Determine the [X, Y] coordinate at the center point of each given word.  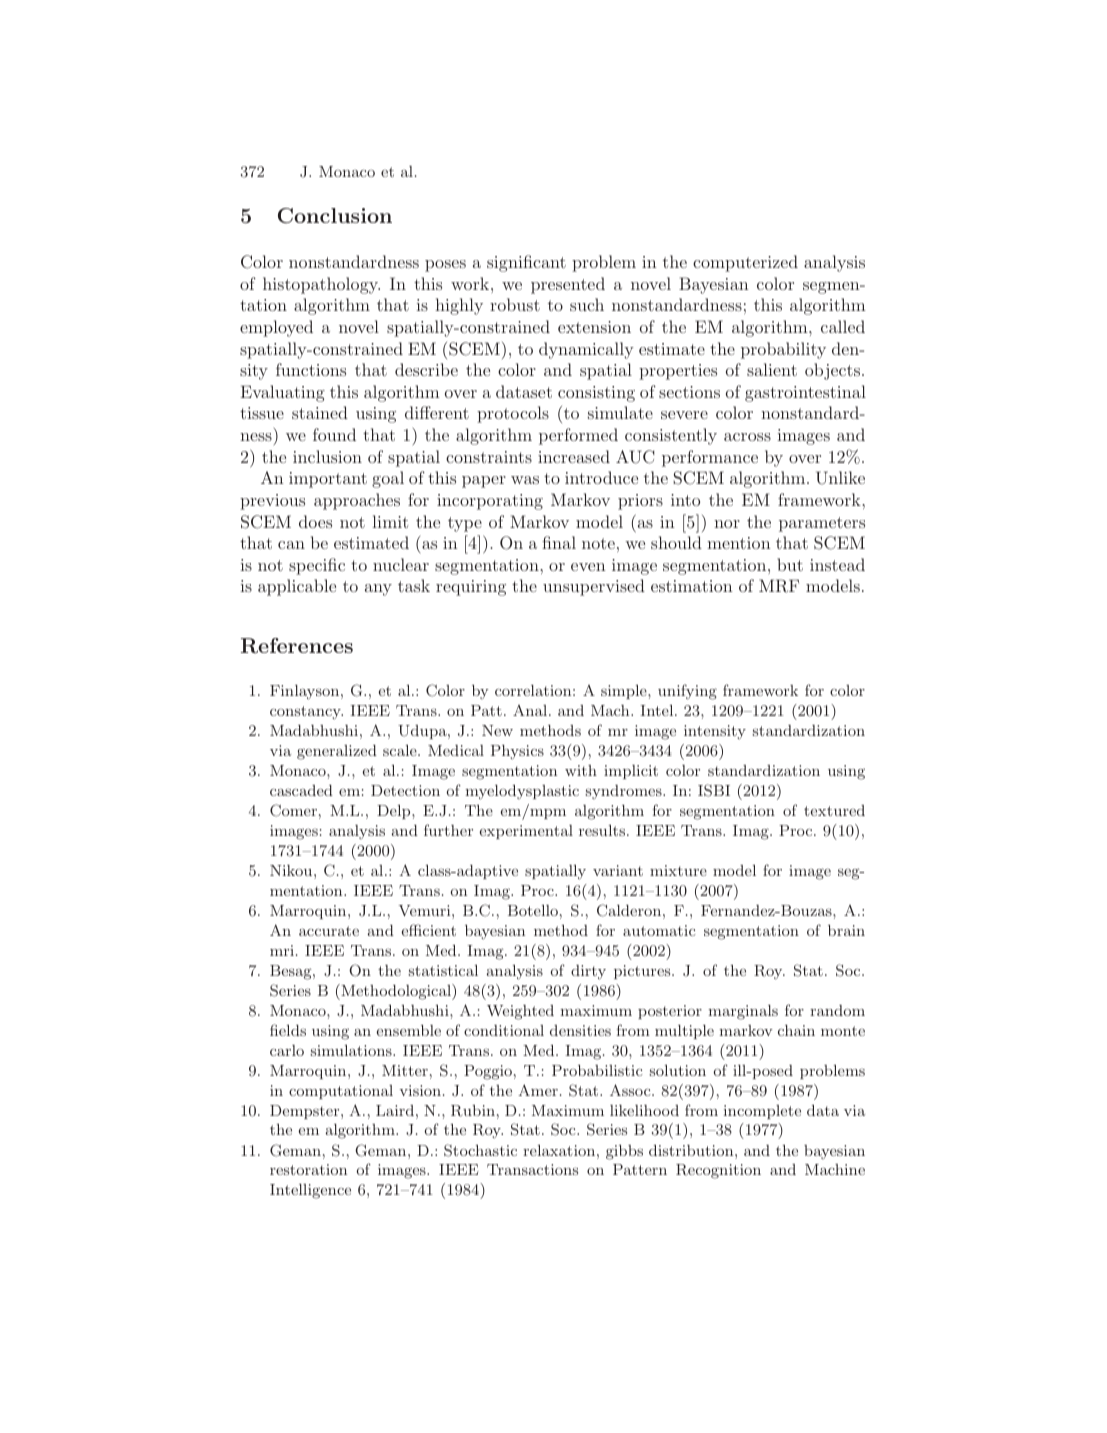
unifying [687, 692]
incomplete [762, 1112]
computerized [745, 263]
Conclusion [335, 216]
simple [625, 691]
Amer [538, 1090]
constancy [306, 713]
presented [568, 285]
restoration [308, 1169]
